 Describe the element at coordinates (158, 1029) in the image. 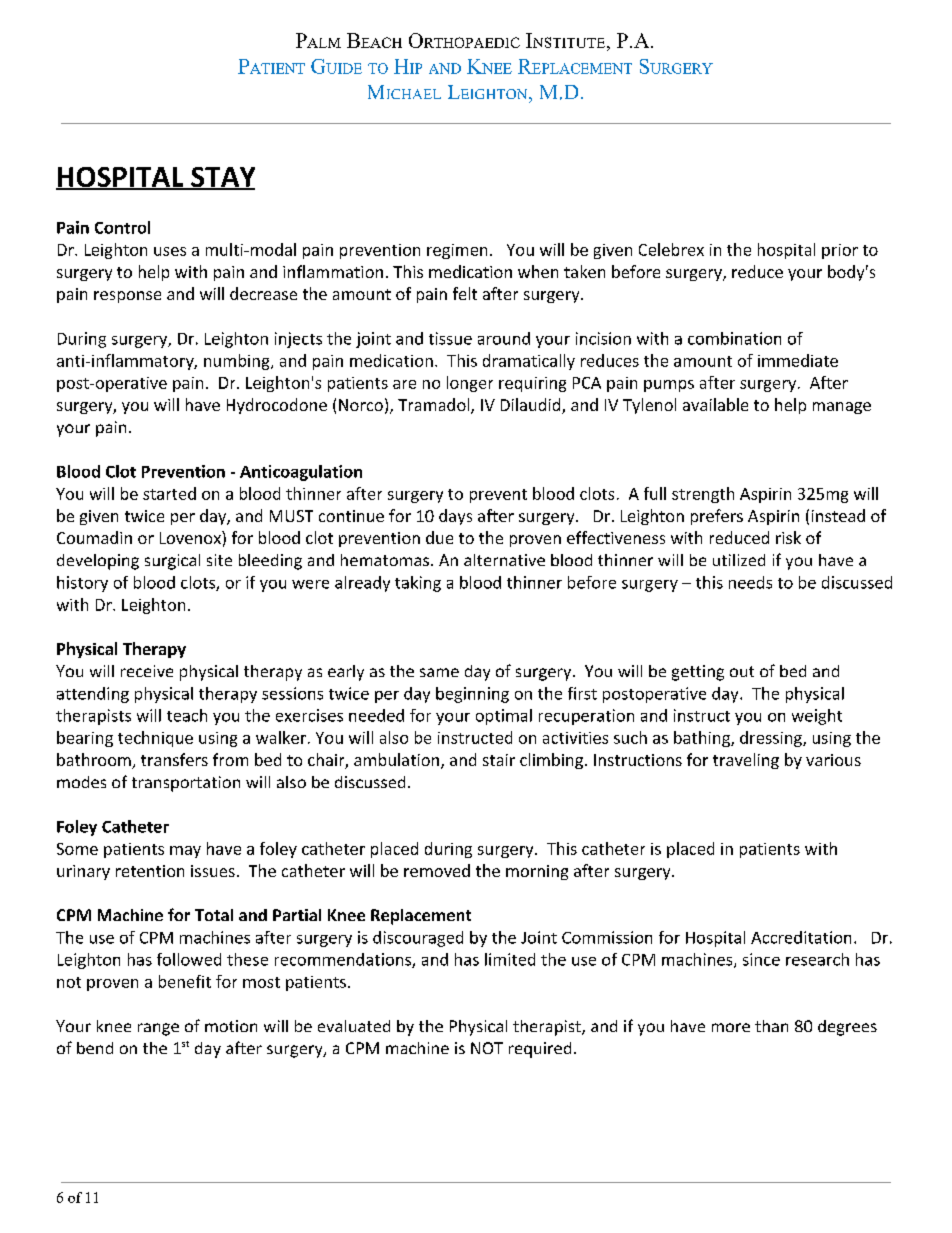

I see `range` at that location.
